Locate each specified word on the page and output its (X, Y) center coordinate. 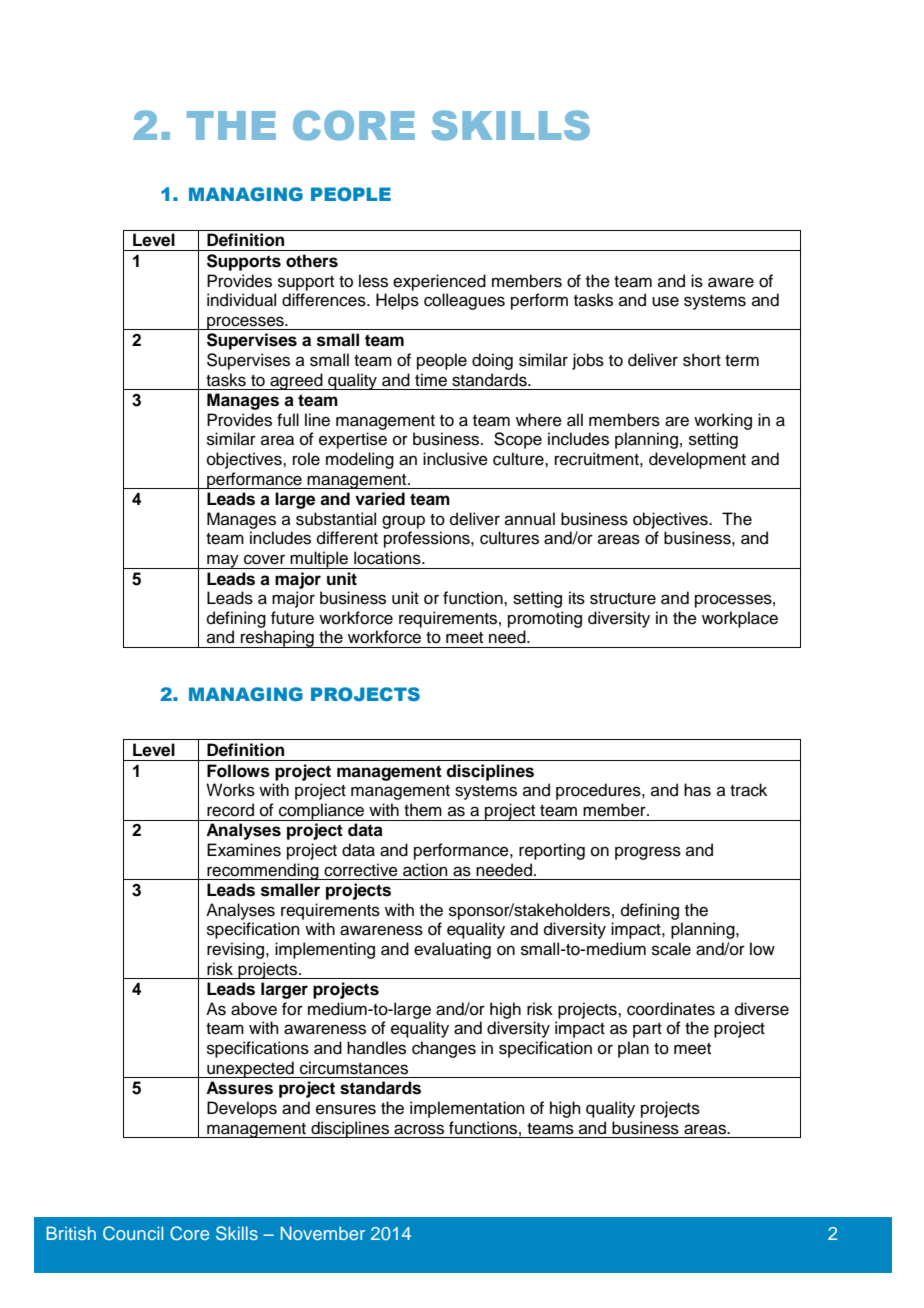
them (423, 810)
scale (671, 949)
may (223, 561)
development (697, 460)
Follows (238, 771)
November (323, 1233)
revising (237, 950)
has (697, 790)
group (403, 522)
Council (133, 1233)
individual (241, 300)
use (665, 301)
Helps (397, 301)
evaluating (452, 950)
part (647, 1030)
